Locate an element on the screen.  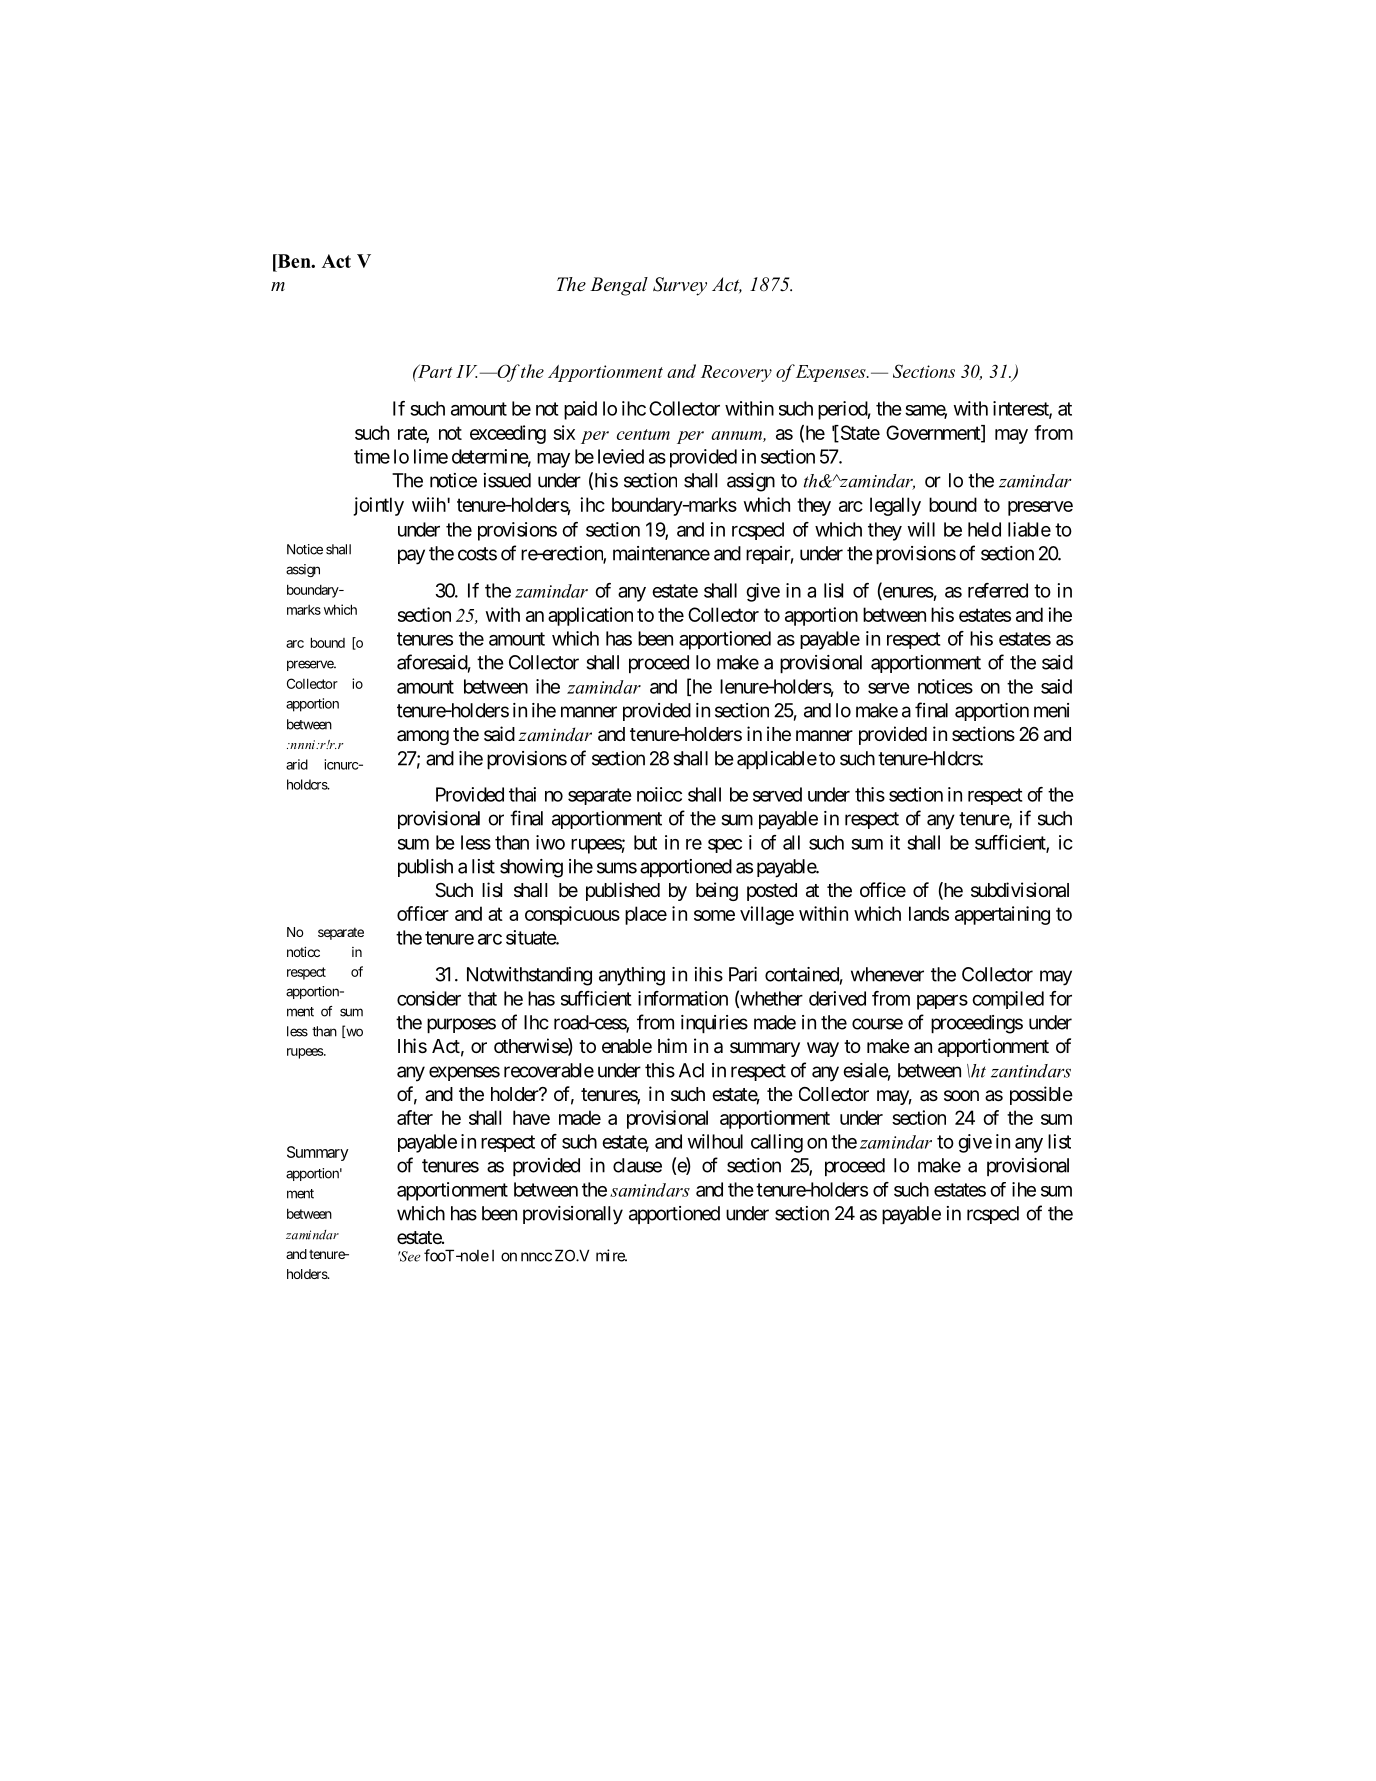
exceeding is located at coordinates (508, 434).
